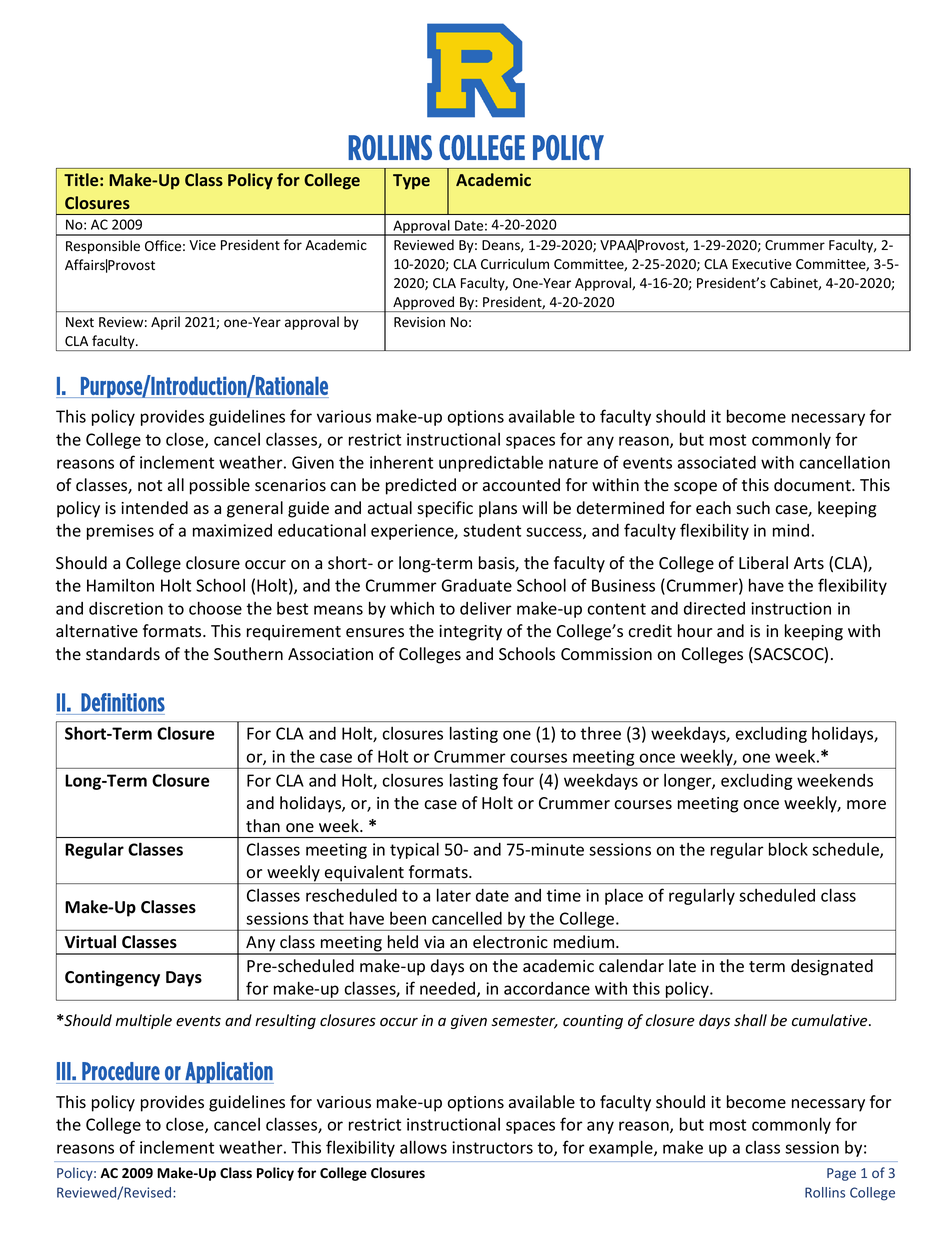 This image has height=1233, width=952. Describe the element at coordinates (90, 942) in the image. I see `Virtual` at that location.
